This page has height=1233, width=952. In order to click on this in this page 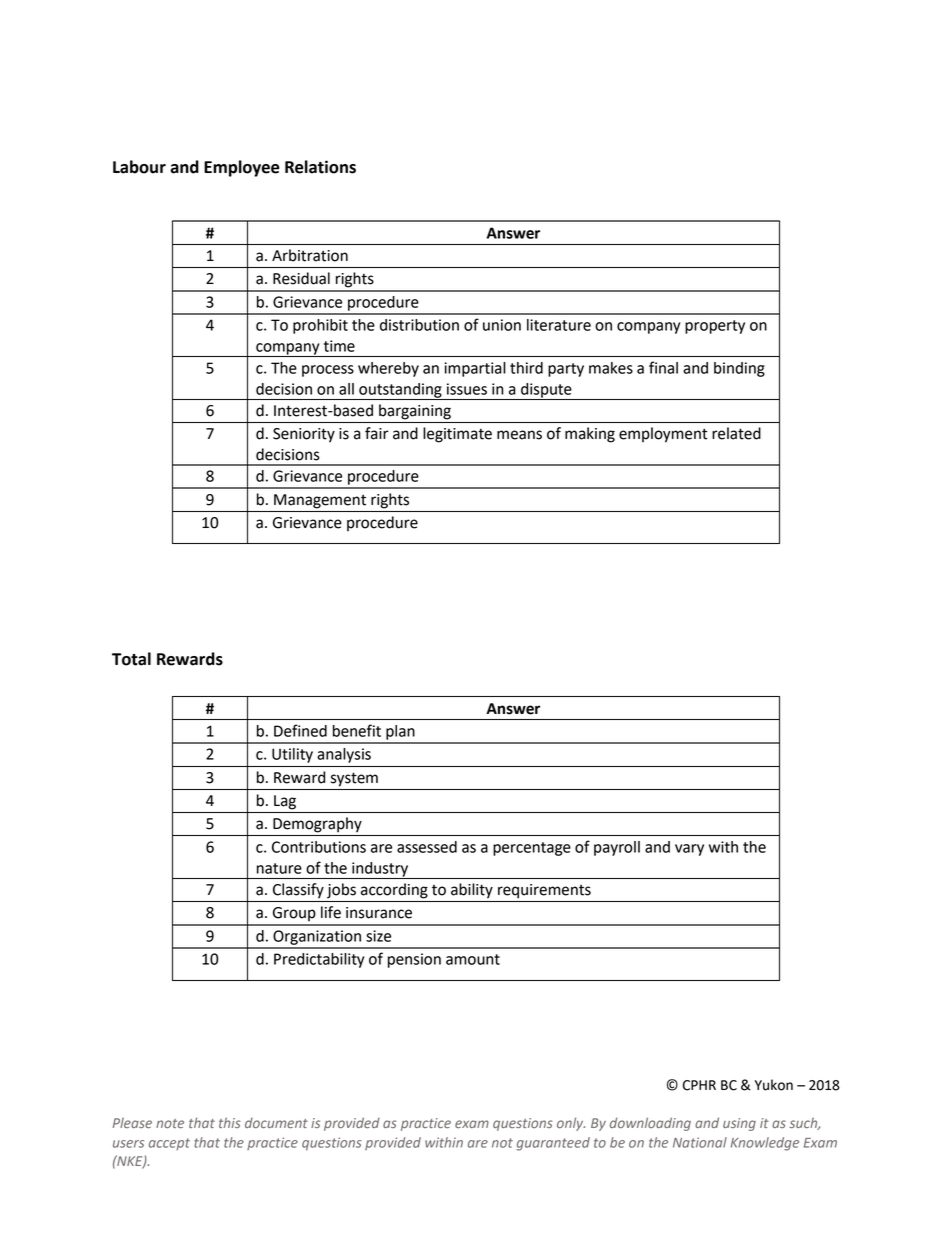, I will do `click(230, 1122)`.
